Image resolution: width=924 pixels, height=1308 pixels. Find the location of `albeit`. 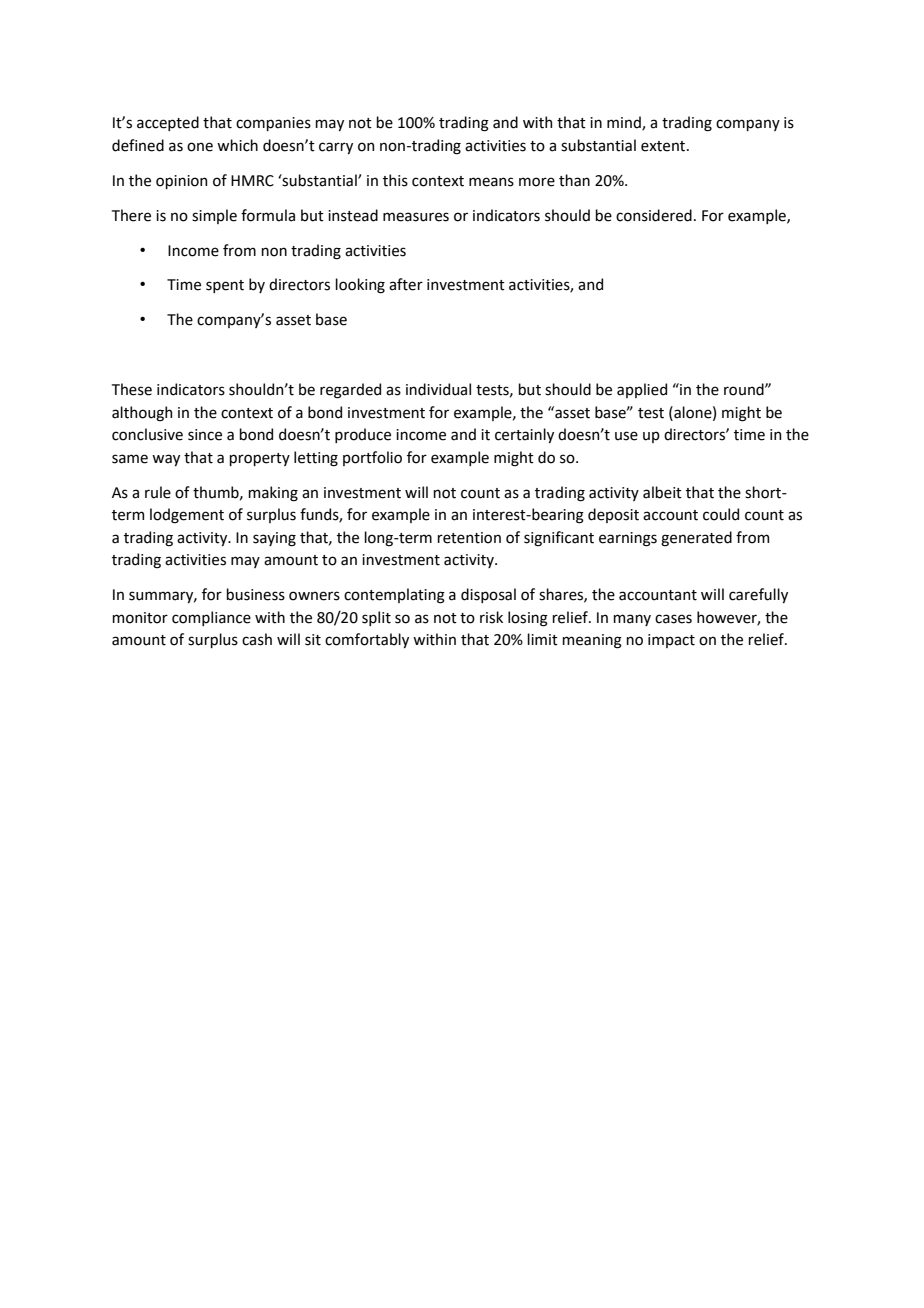

albeit is located at coordinates (662, 492).
